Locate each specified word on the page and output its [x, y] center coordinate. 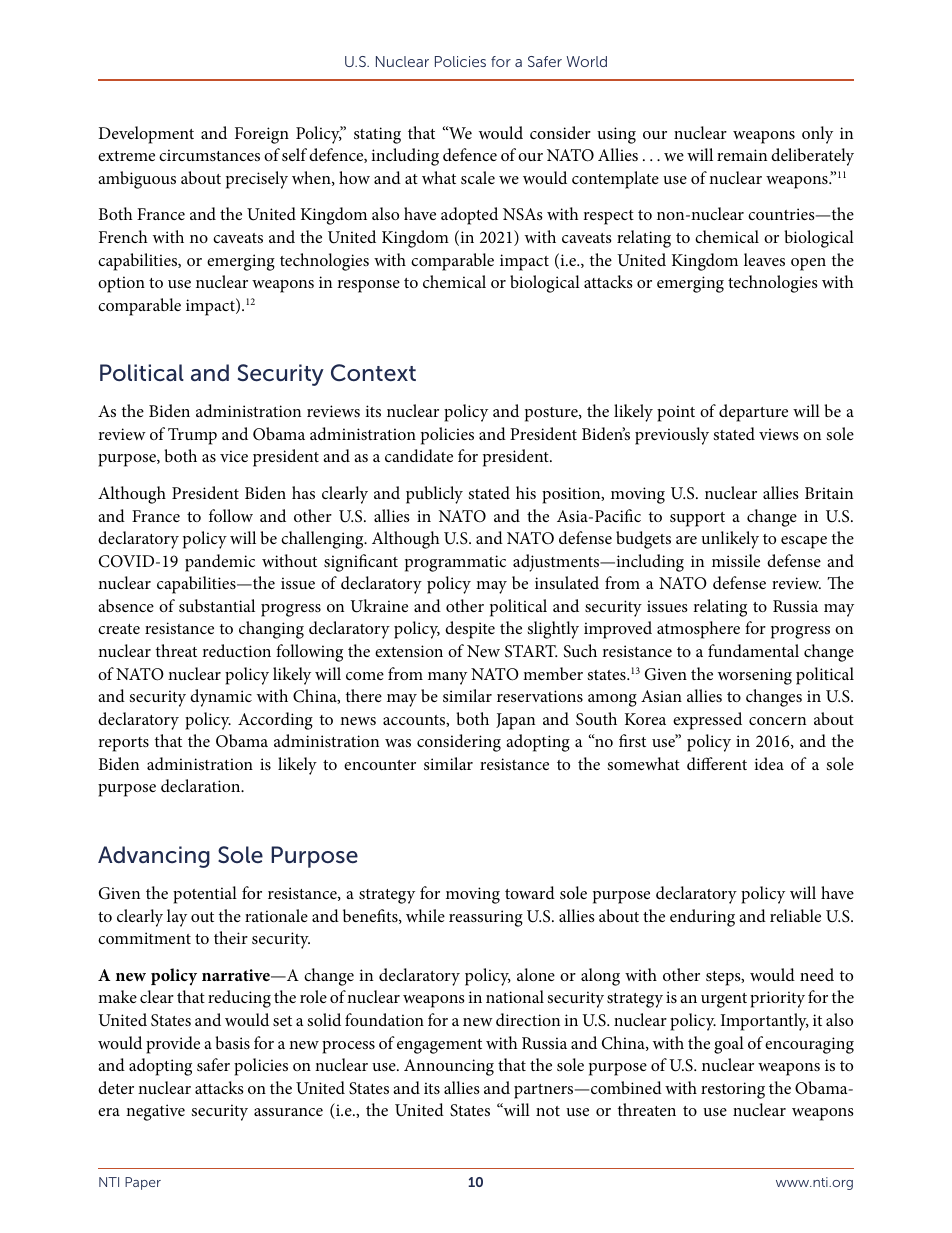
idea [769, 763]
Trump [192, 436]
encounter [380, 765]
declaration [202, 785]
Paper [143, 1183]
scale [478, 177]
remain [742, 155]
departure [753, 413]
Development [146, 135]
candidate [419, 455]
